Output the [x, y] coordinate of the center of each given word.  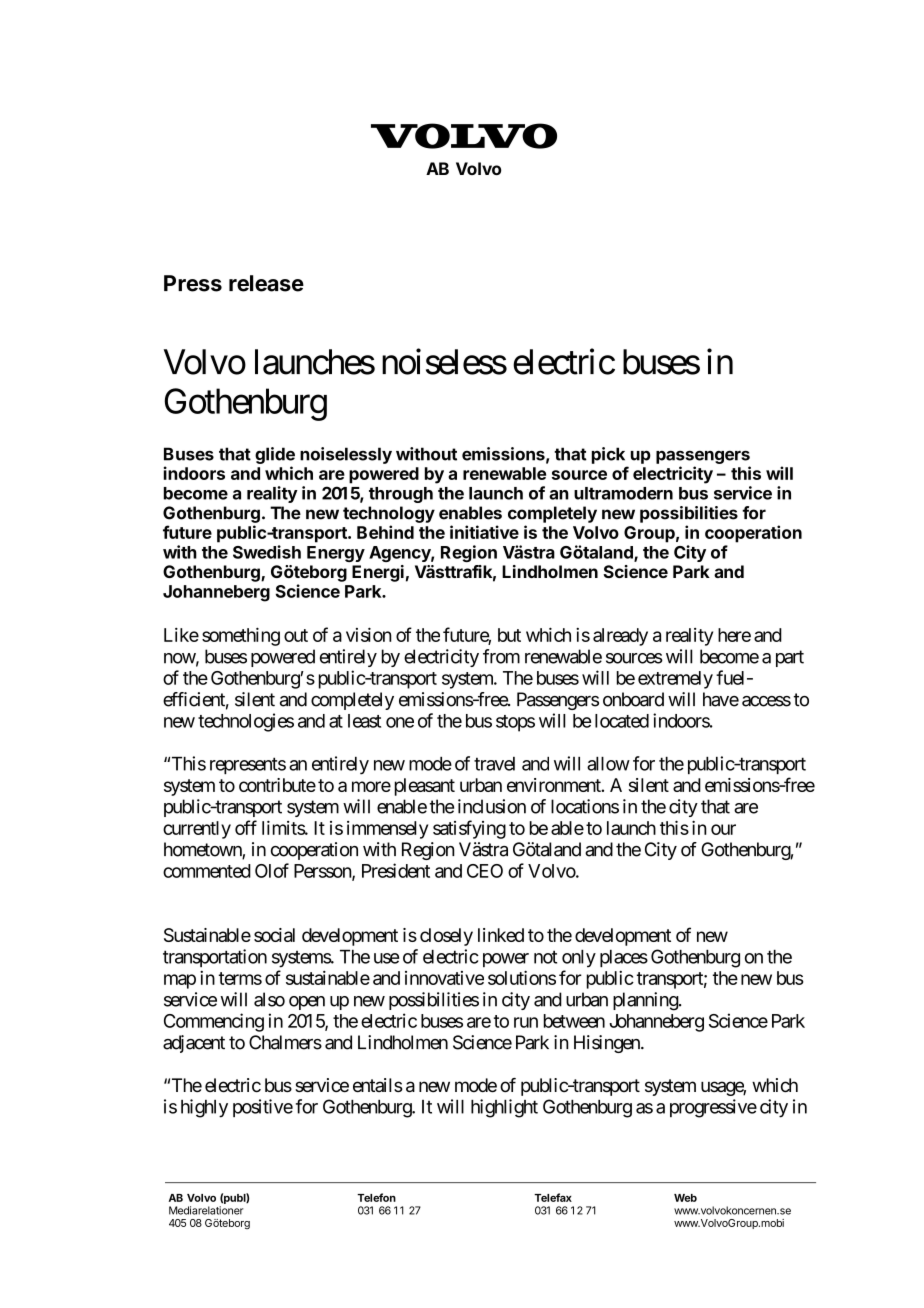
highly [204, 1108]
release [266, 283]
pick [608, 455]
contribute [277, 785]
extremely [675, 680]
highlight [504, 1108]
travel [494, 764]
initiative [484, 532]
